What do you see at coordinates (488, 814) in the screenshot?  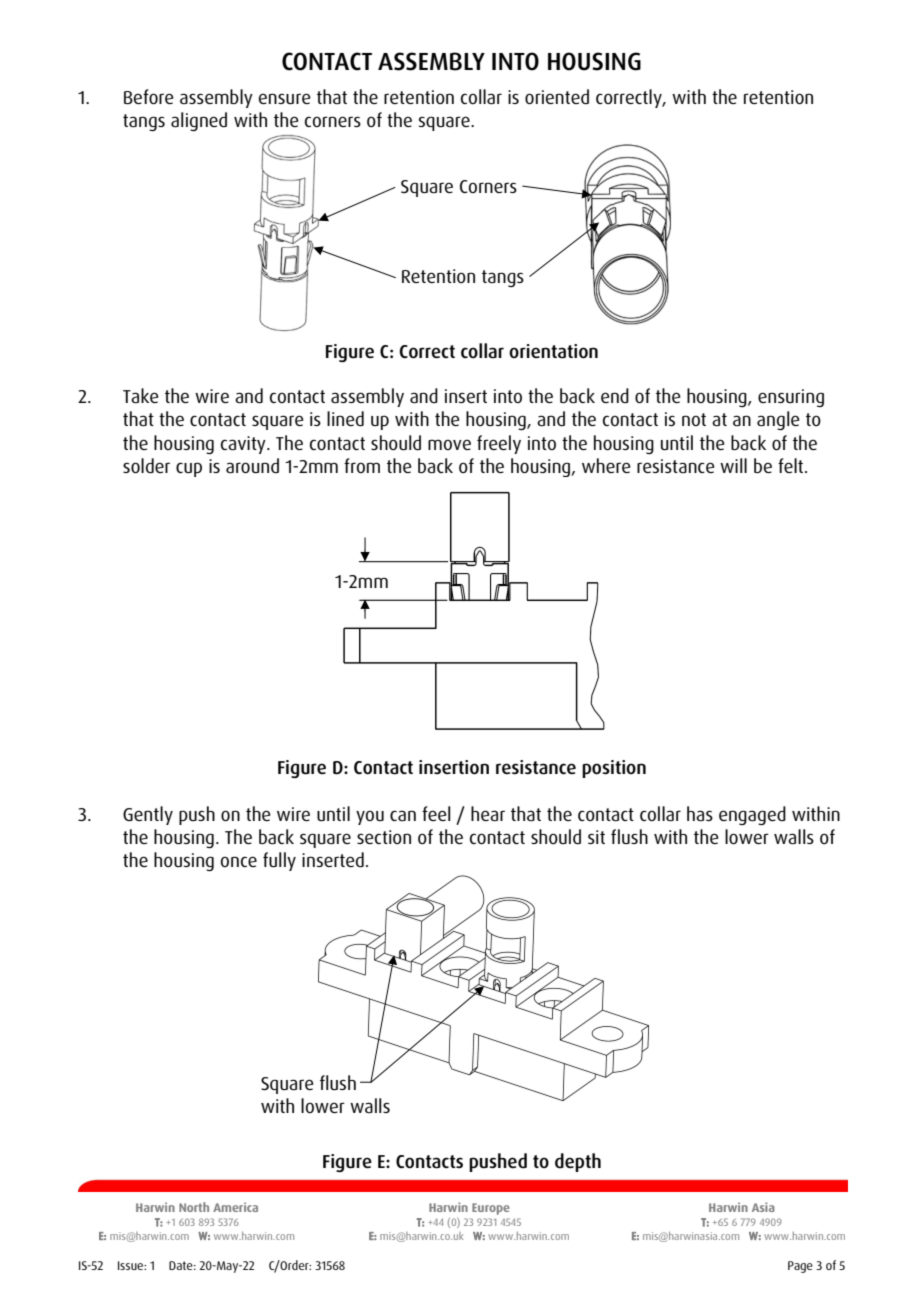 I see `hear` at bounding box center [488, 814].
